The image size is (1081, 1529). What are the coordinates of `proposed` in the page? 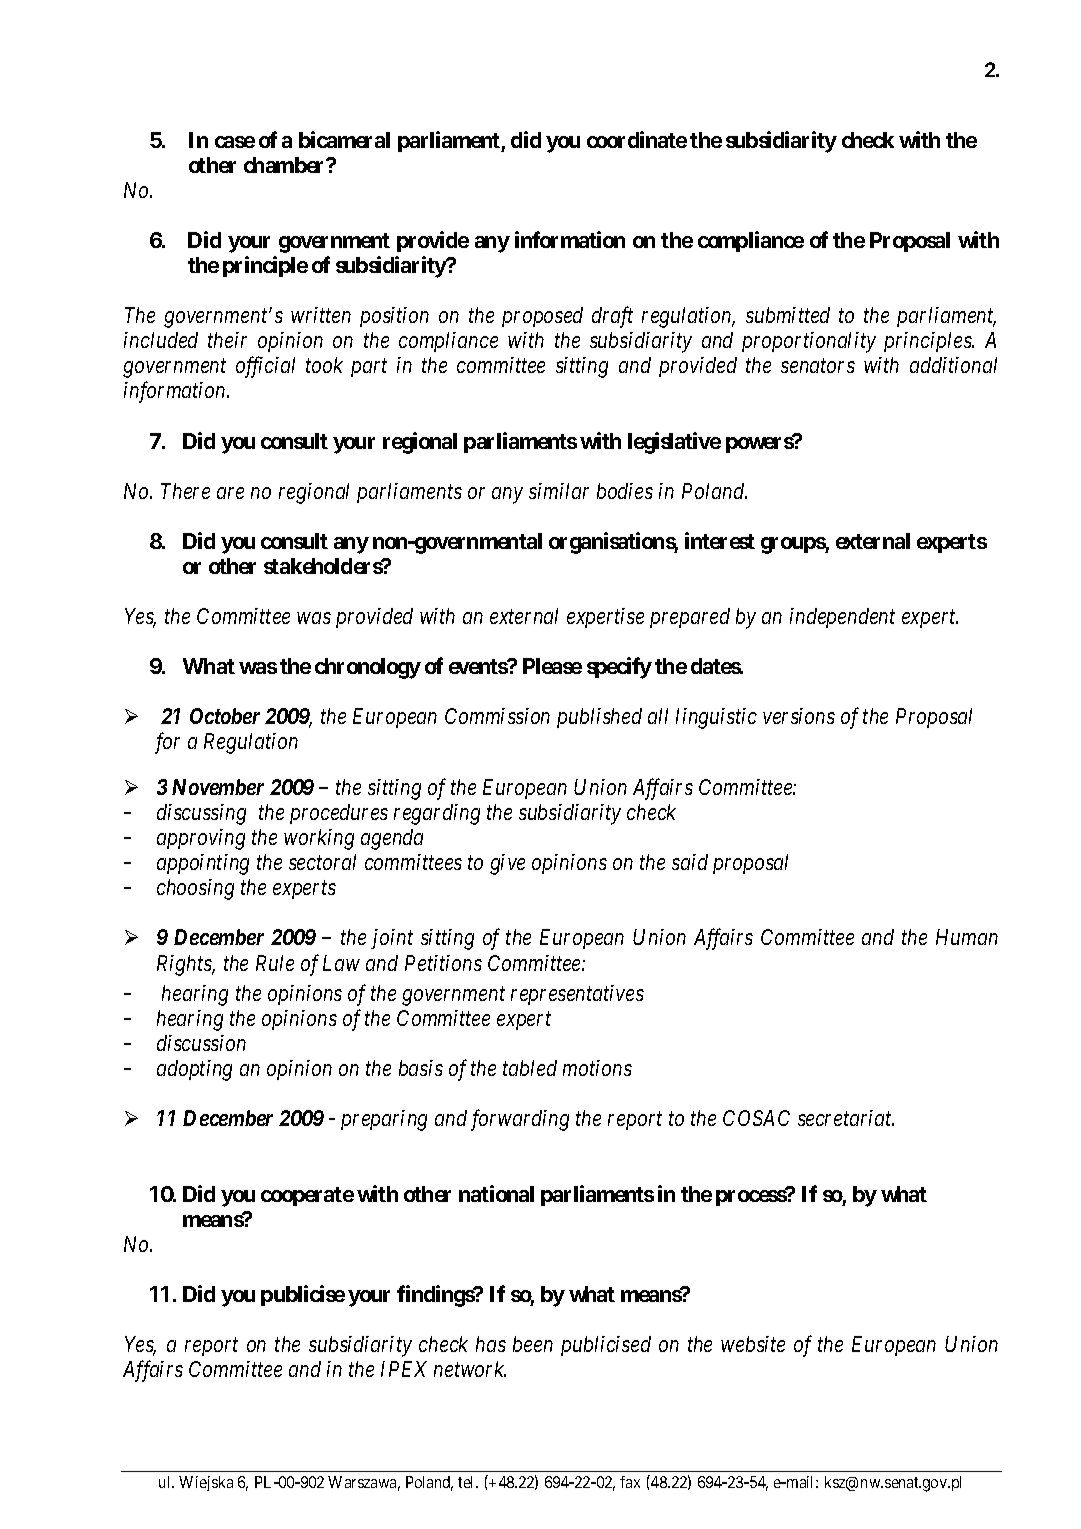 It's located at (542, 317).
